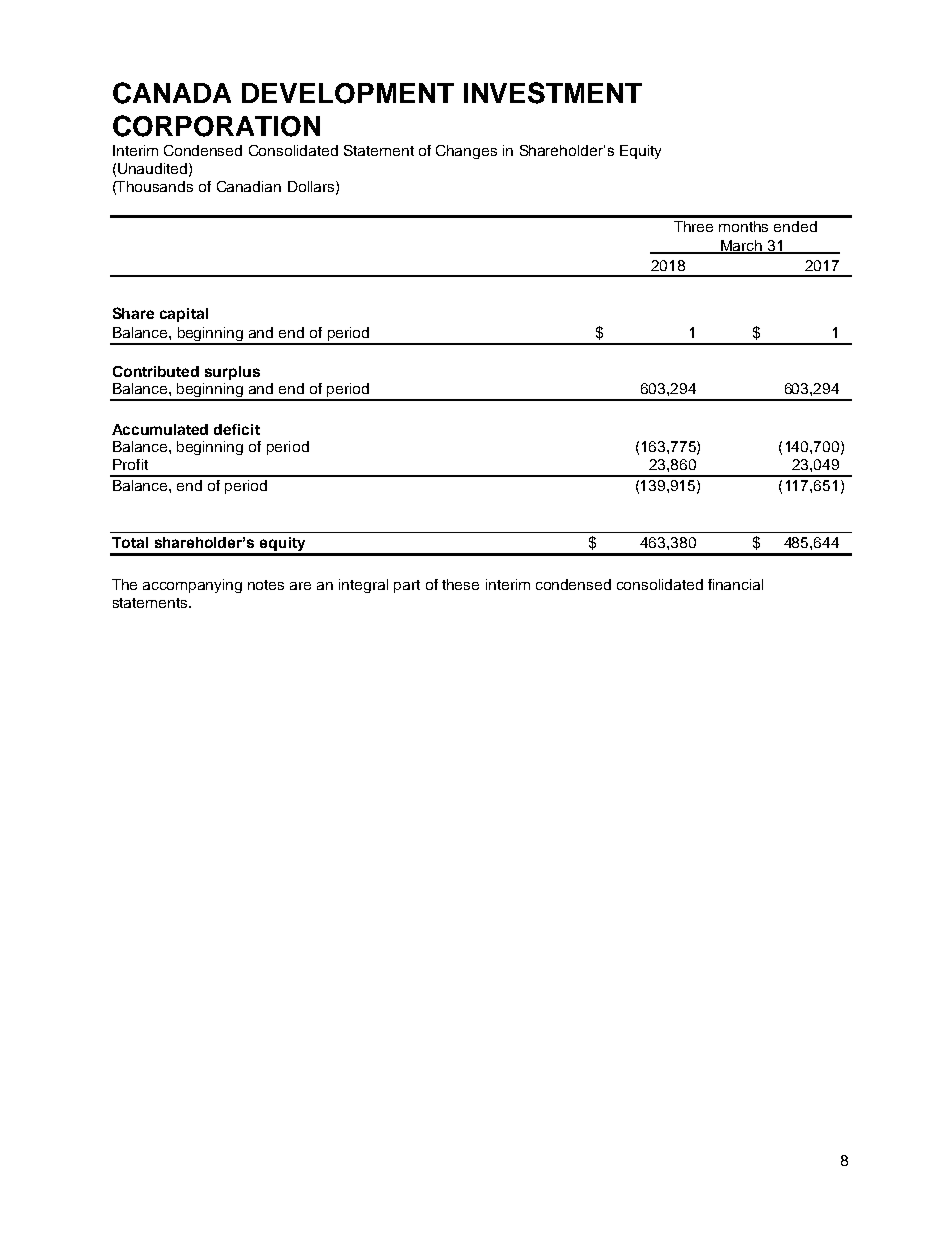 The height and width of the screenshot is (1233, 952). I want to click on CORPORATION, so click(216, 126).
